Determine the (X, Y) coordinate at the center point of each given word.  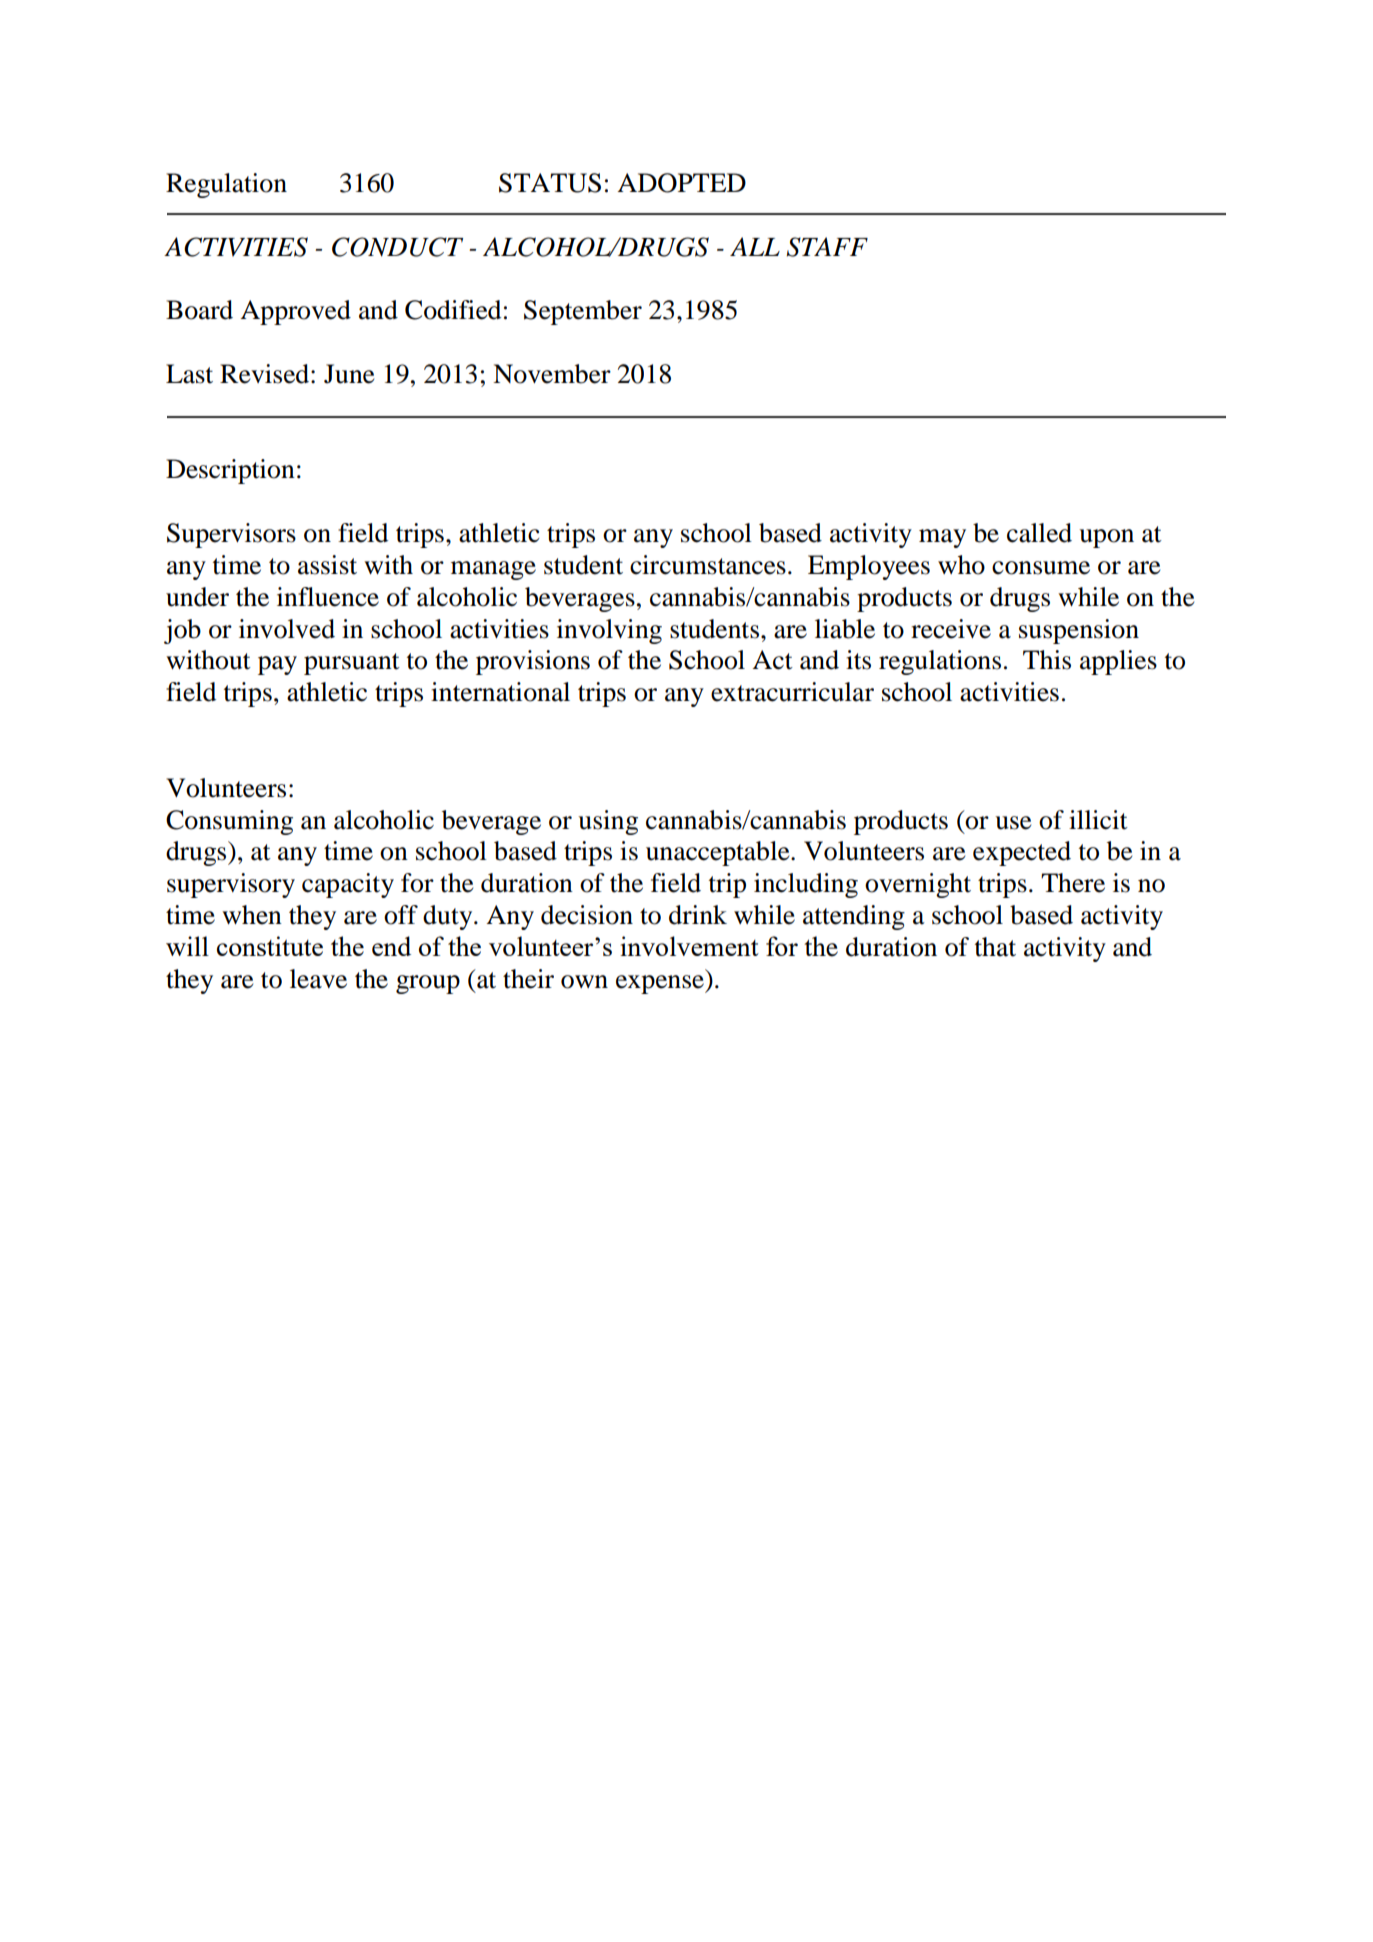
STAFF (827, 247)
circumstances (708, 565)
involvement (689, 946)
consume (1041, 568)
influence (328, 597)
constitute (270, 946)
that (995, 947)
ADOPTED (681, 183)
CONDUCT (397, 247)
